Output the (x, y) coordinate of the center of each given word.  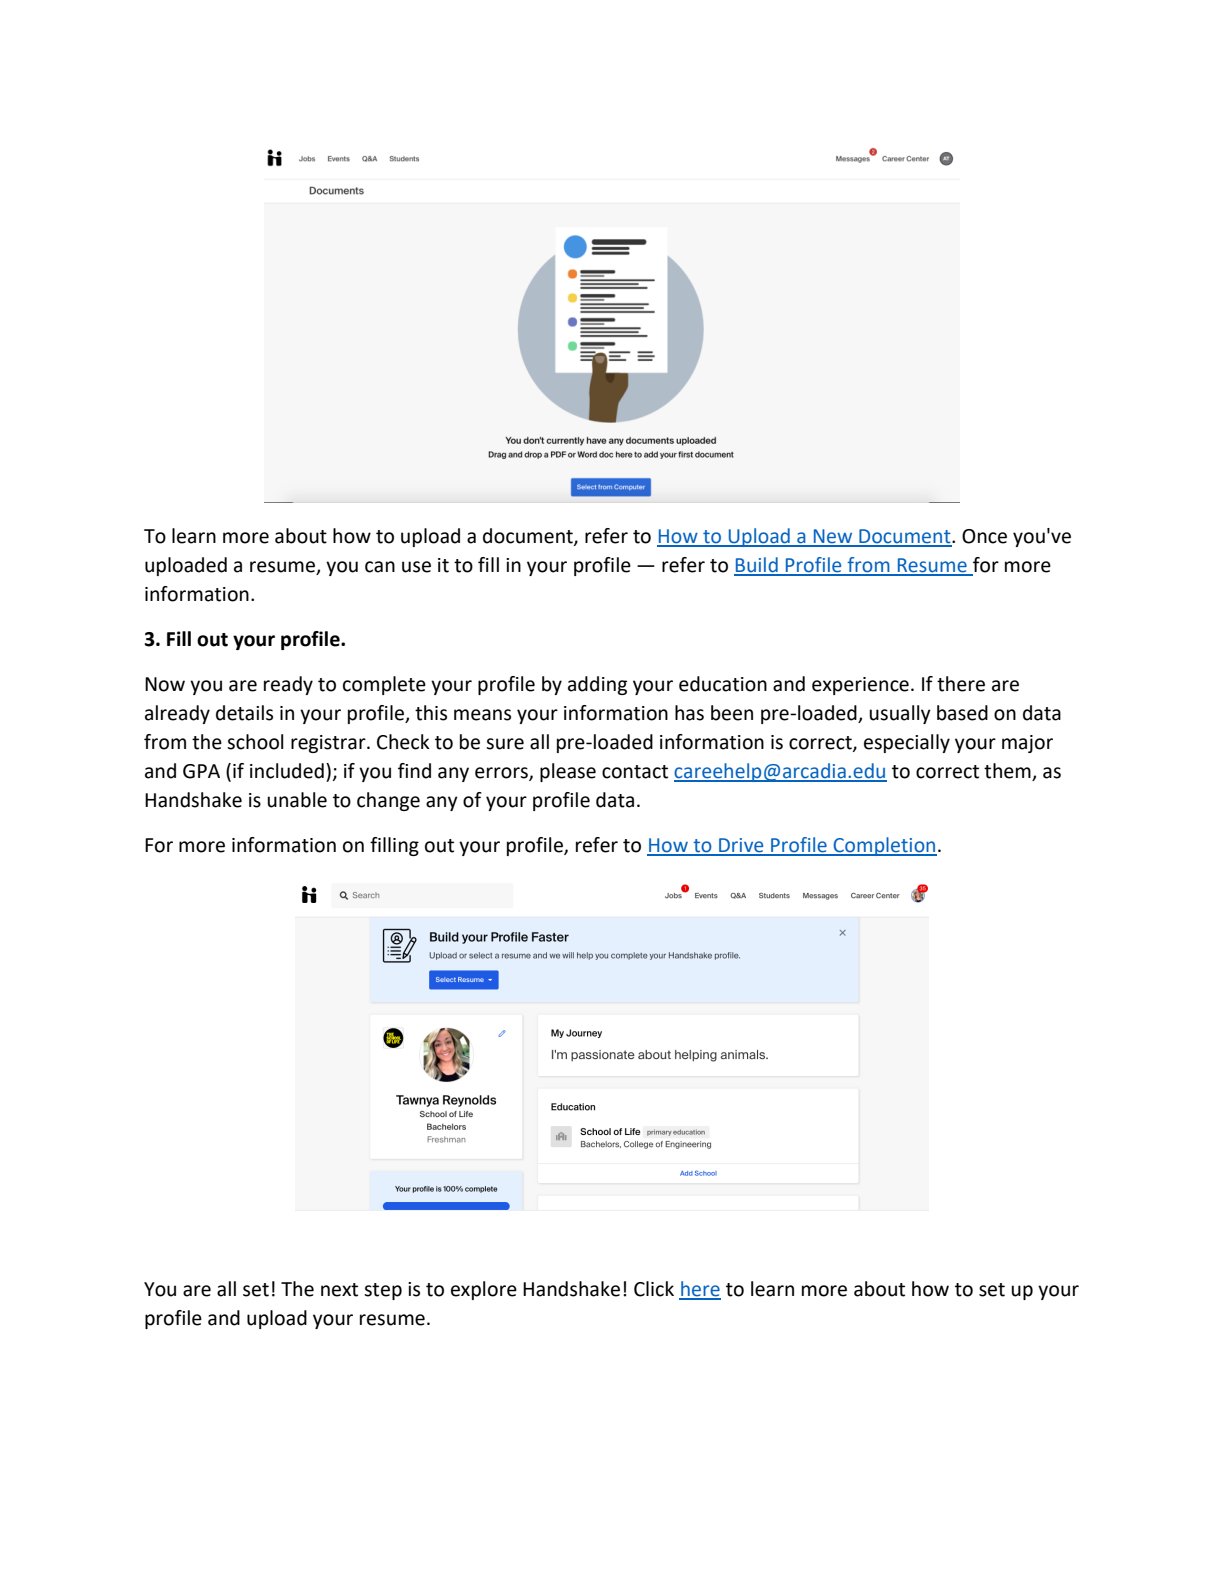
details (244, 713)
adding (597, 685)
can (380, 567)
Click (654, 1289)
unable (297, 800)
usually (900, 714)
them (1008, 772)
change (388, 801)
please (568, 772)
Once (984, 536)
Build (757, 566)
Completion (884, 846)
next (339, 1290)
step (383, 1291)
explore (484, 1290)
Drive (741, 846)
